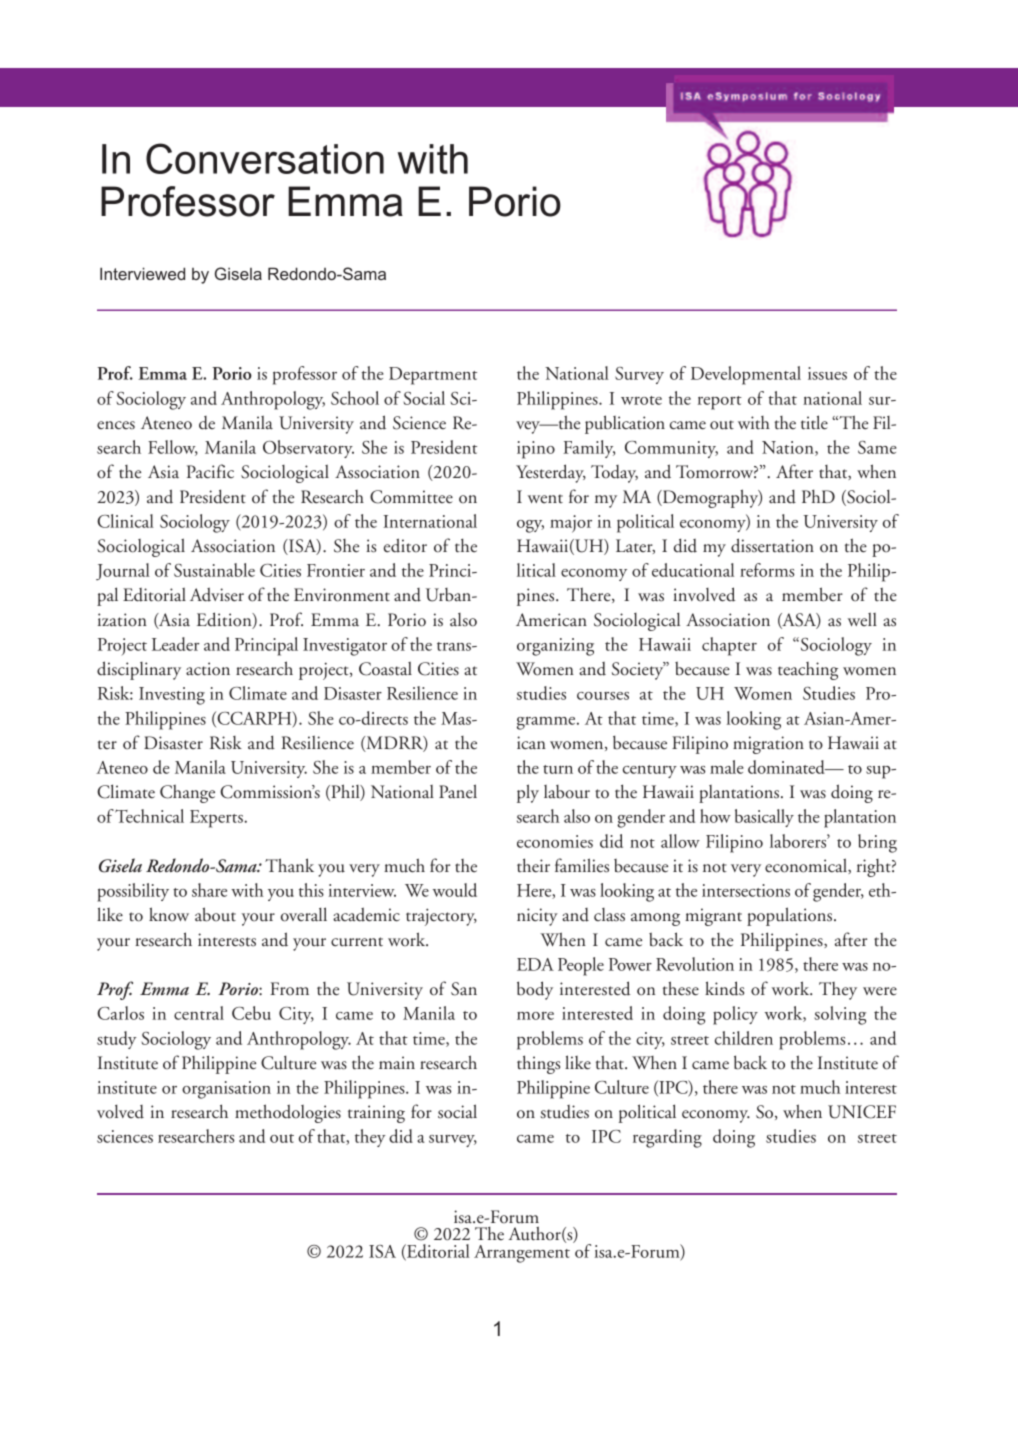 Image resolution: width=1018 pixels, height=1439 pixels. Describe the element at coordinates (458, 791) in the screenshot. I see `Panel` at that location.
